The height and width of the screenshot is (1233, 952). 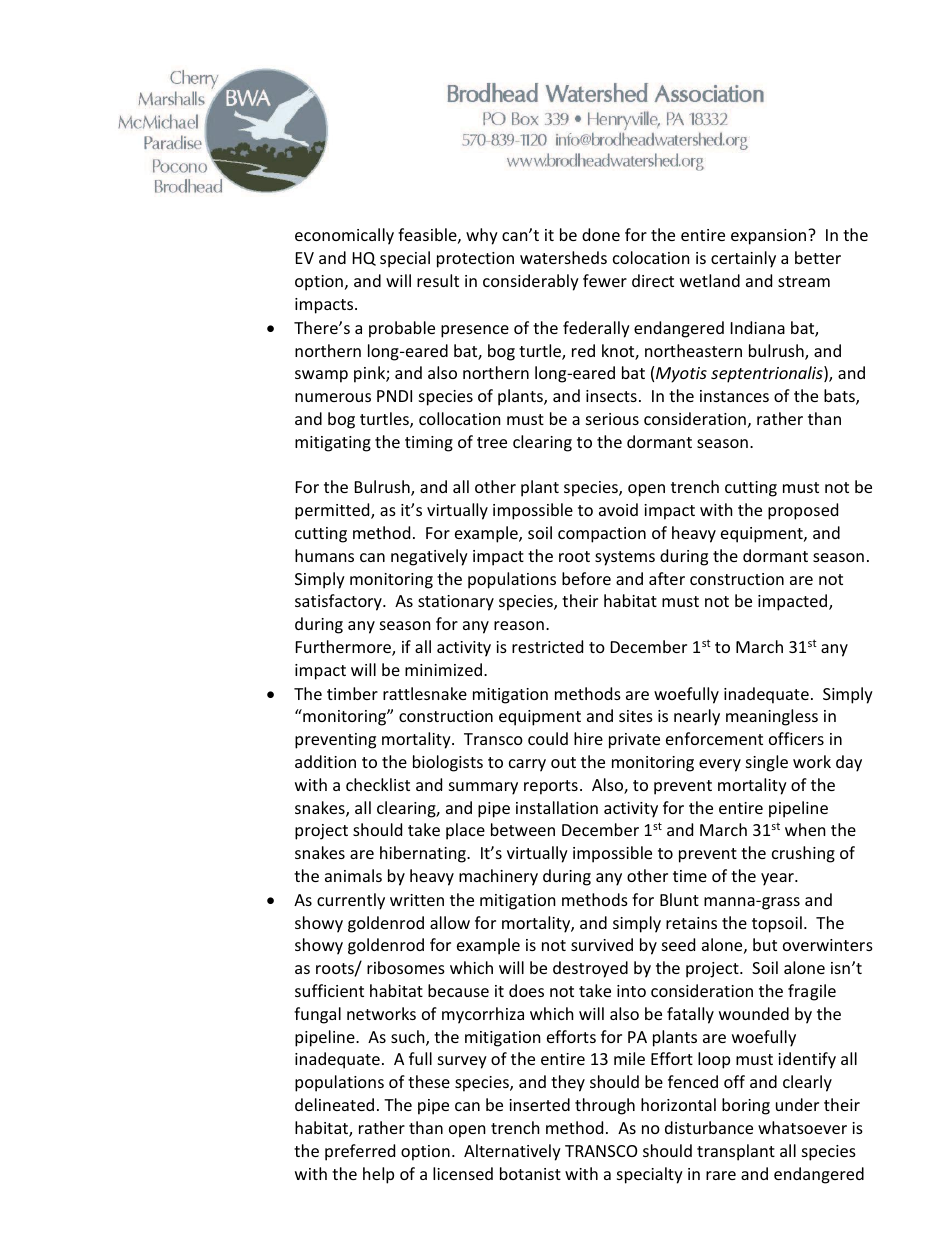 What do you see at coordinates (360, 1152) in the screenshot?
I see `preferred` at bounding box center [360, 1152].
